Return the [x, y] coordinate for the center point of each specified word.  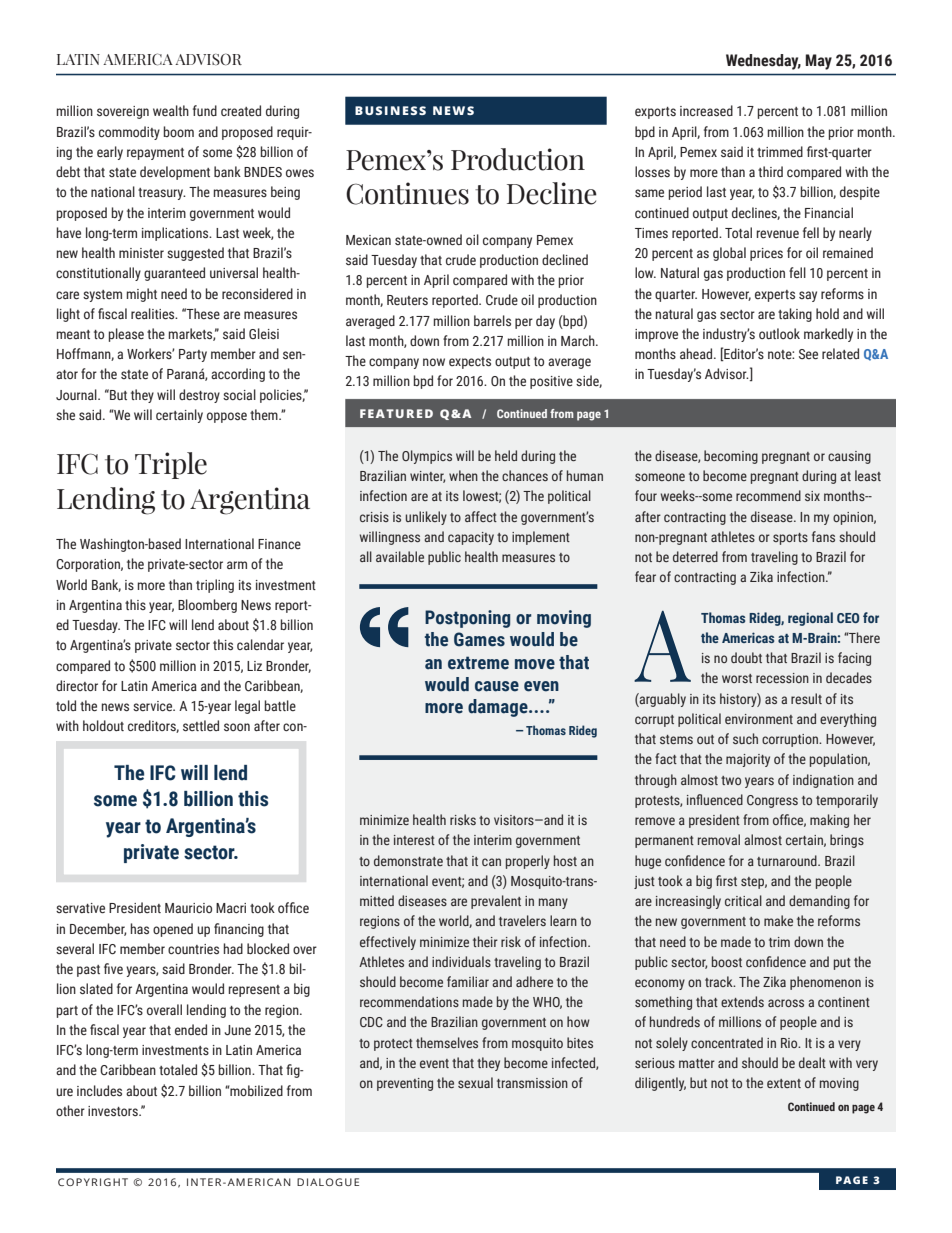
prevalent [496, 902]
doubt [746, 657]
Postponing [467, 619]
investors [114, 1111]
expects [470, 363]
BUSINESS [390, 110]
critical [743, 900]
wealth [171, 110]
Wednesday [763, 62]
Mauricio [188, 908]
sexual [475, 1082]
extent [784, 1083]
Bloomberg [207, 606]
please [126, 335]
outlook [779, 333]
